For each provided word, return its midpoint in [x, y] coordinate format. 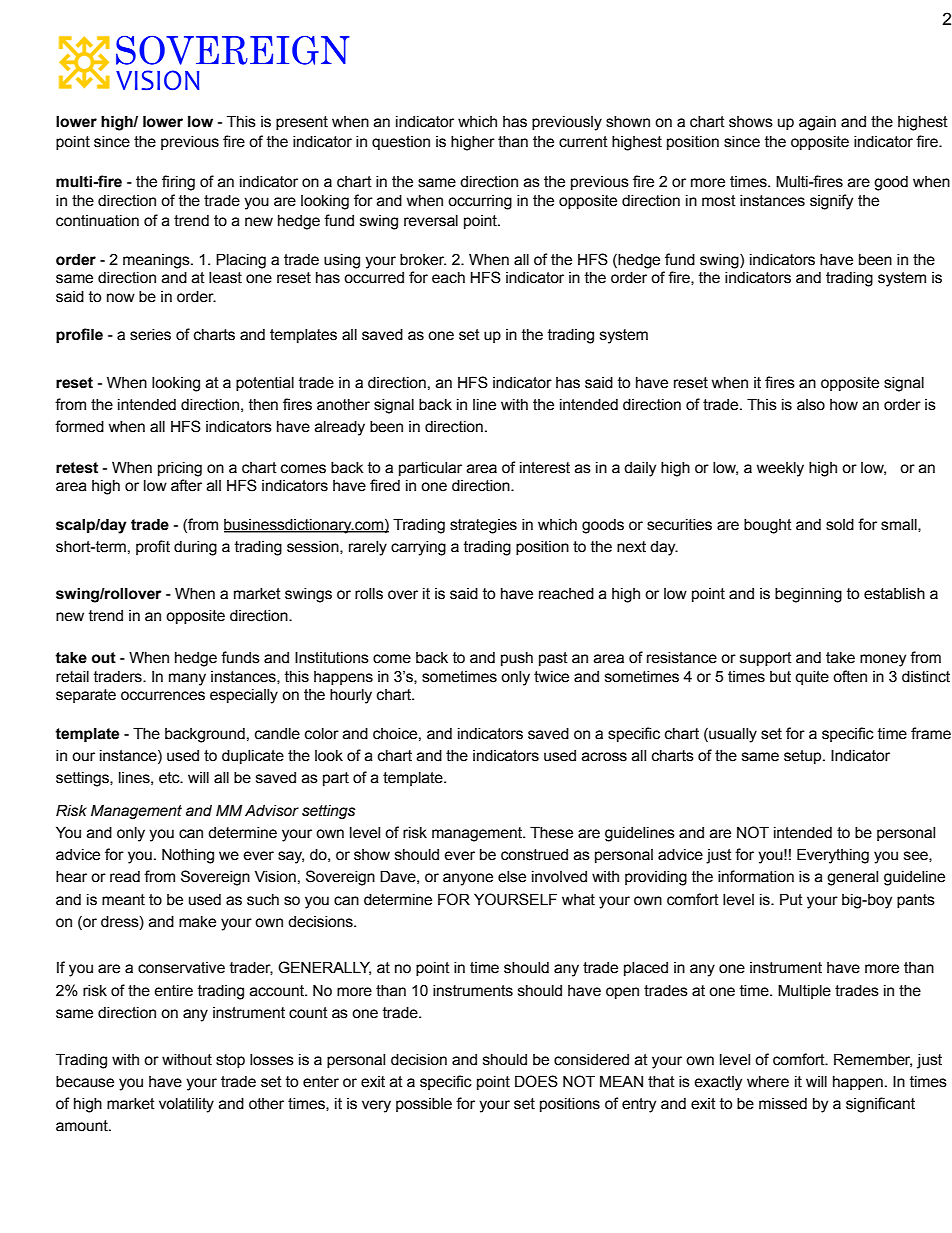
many [187, 679]
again [817, 123]
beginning [808, 595]
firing [178, 183]
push [517, 659]
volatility [186, 1105]
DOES [536, 1081]
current [583, 142]
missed [783, 1104]
